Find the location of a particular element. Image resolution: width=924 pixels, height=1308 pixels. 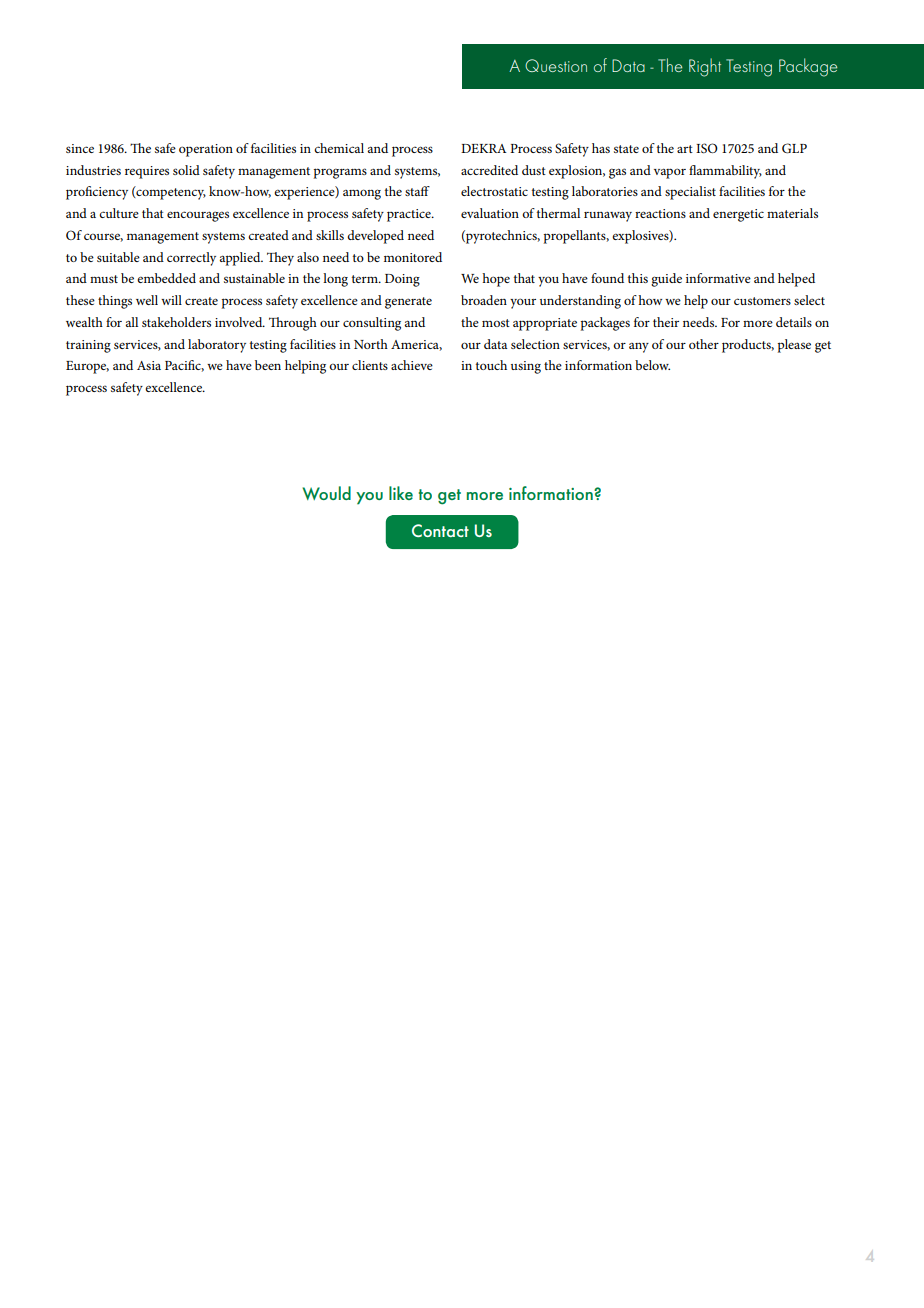

Question is located at coordinates (556, 65).
